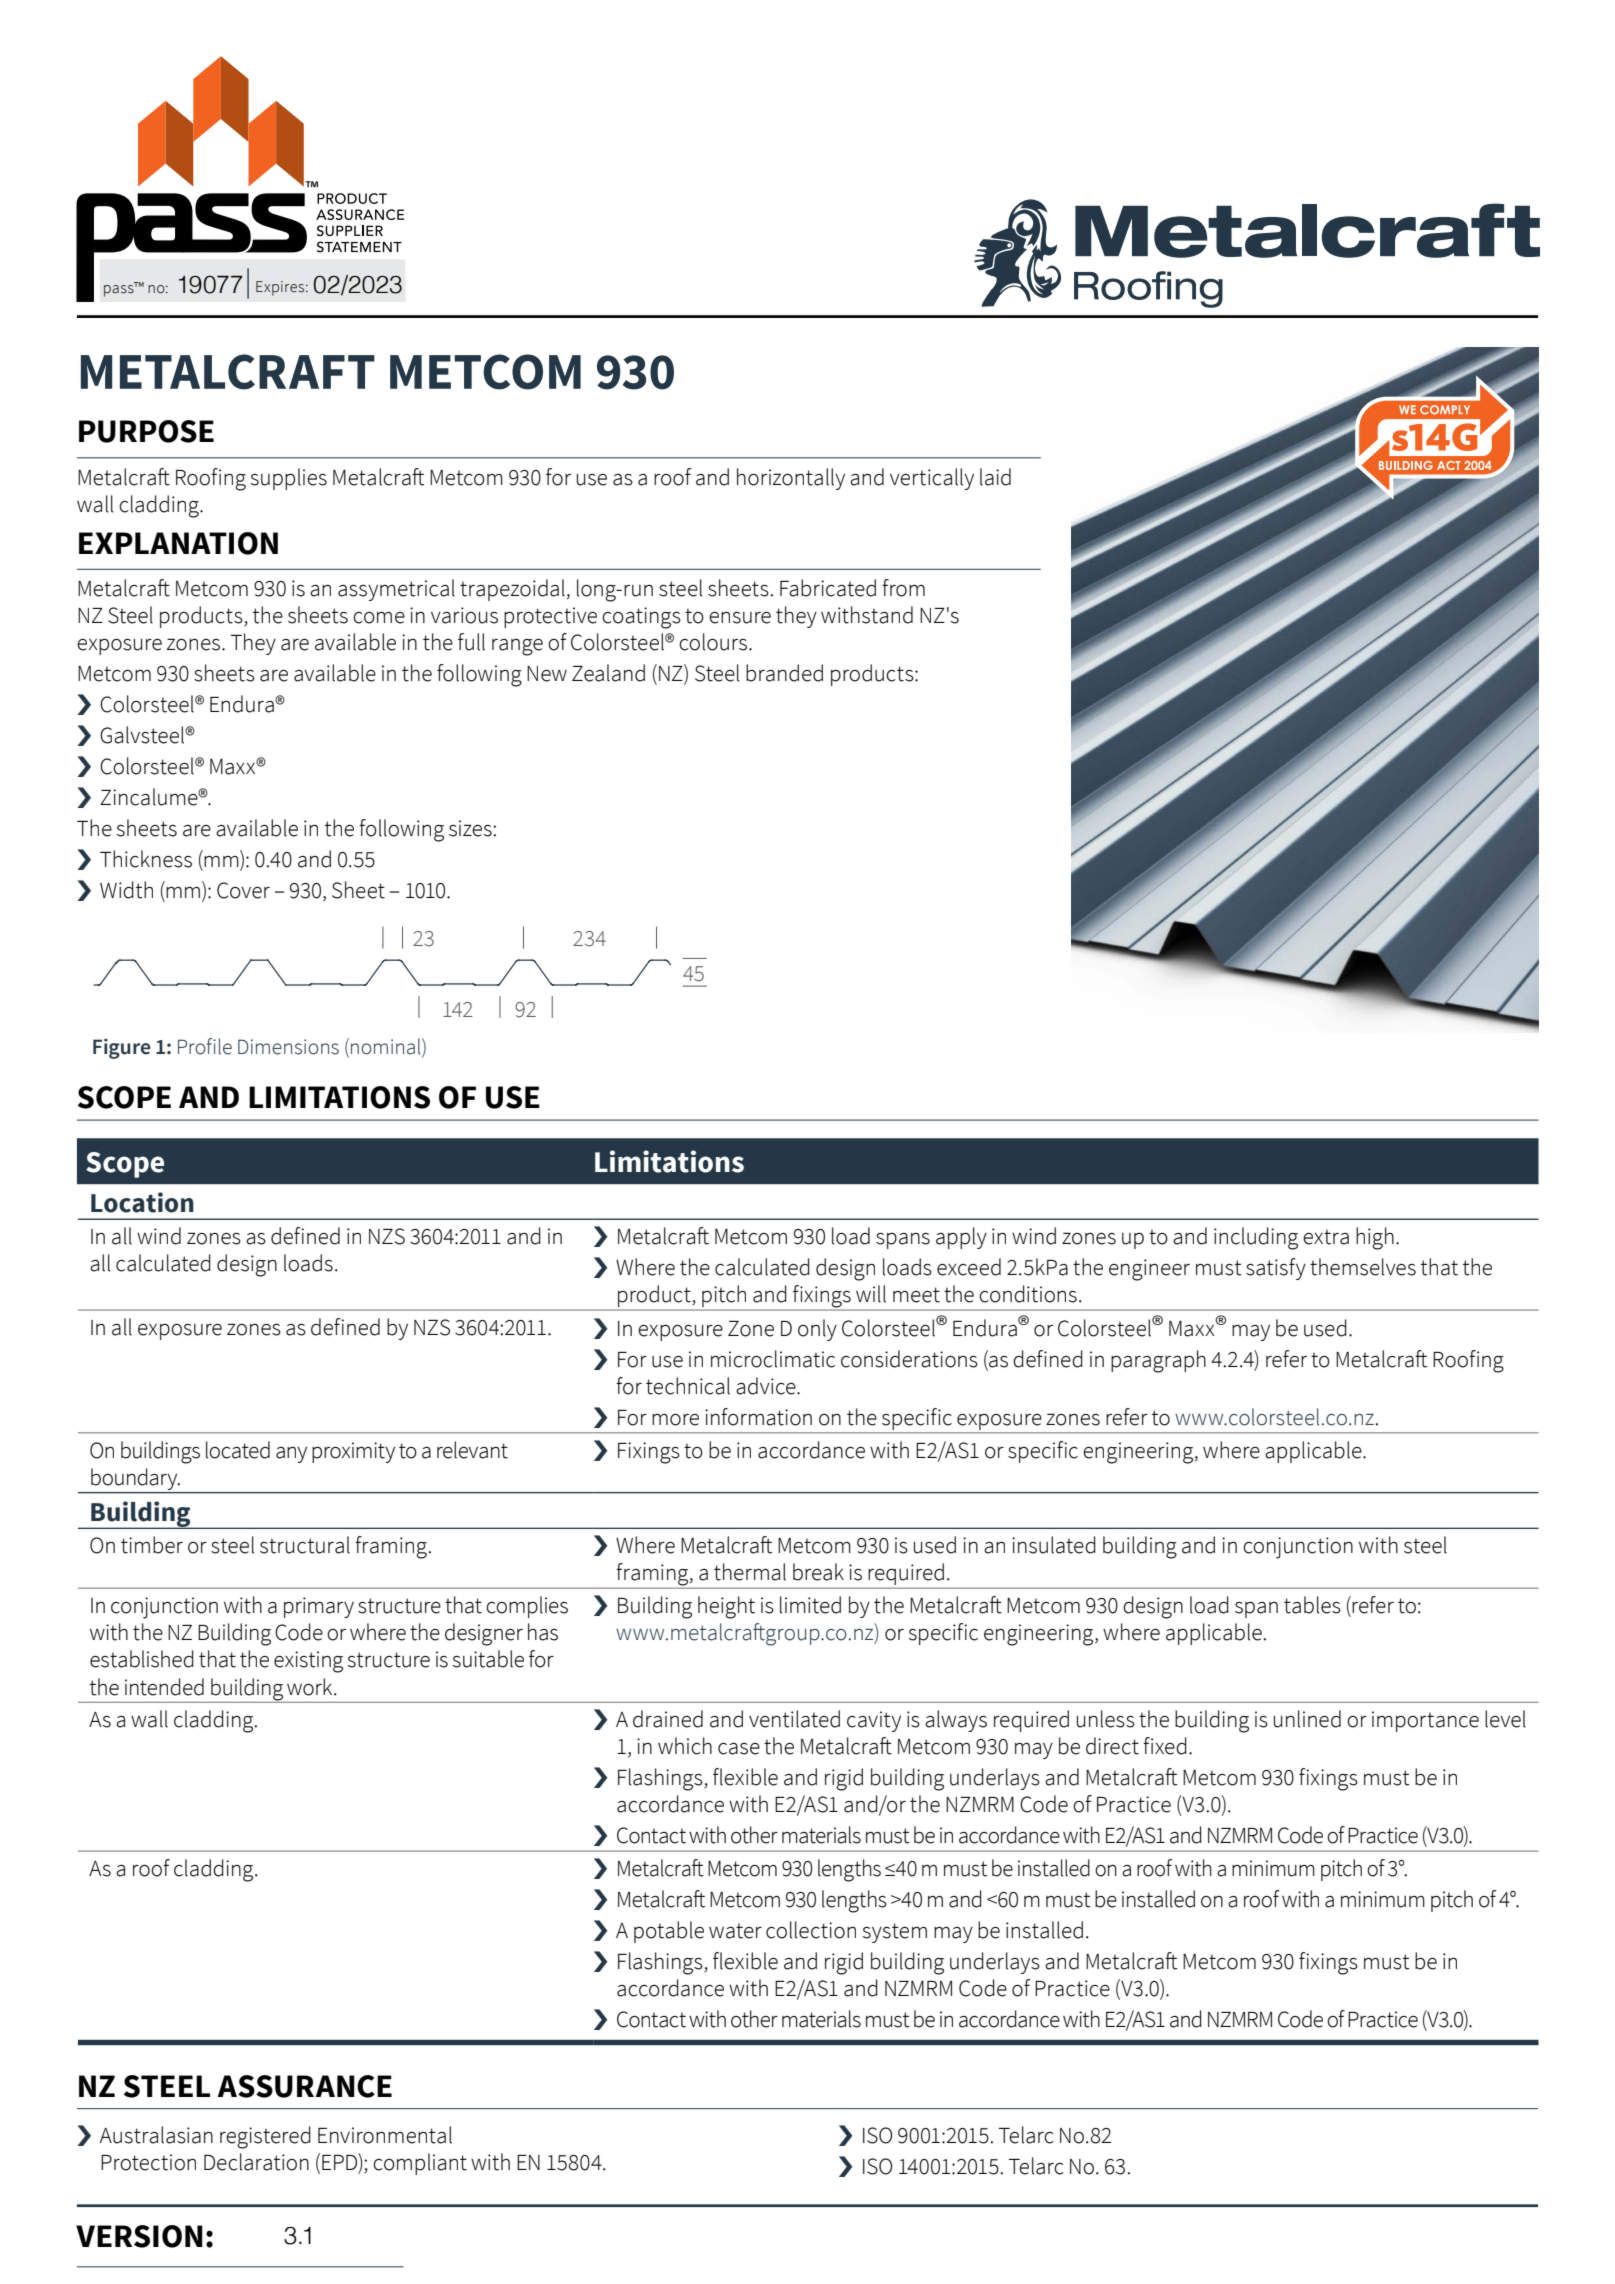 This image has height=2284, width=1615. Describe the element at coordinates (471, 828) in the image. I see `sizes` at that location.
